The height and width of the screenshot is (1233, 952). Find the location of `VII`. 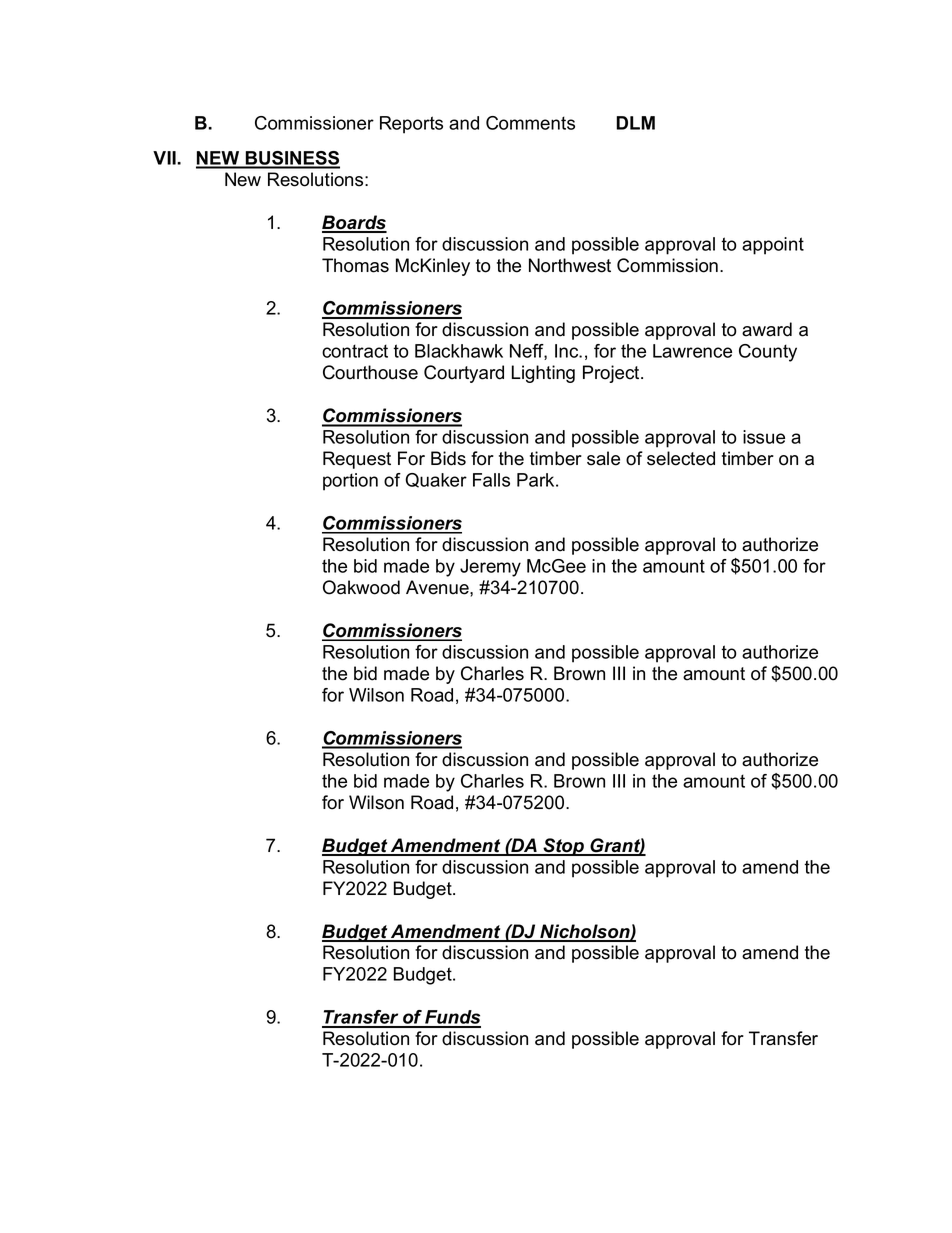

VII is located at coordinates (165, 158).
